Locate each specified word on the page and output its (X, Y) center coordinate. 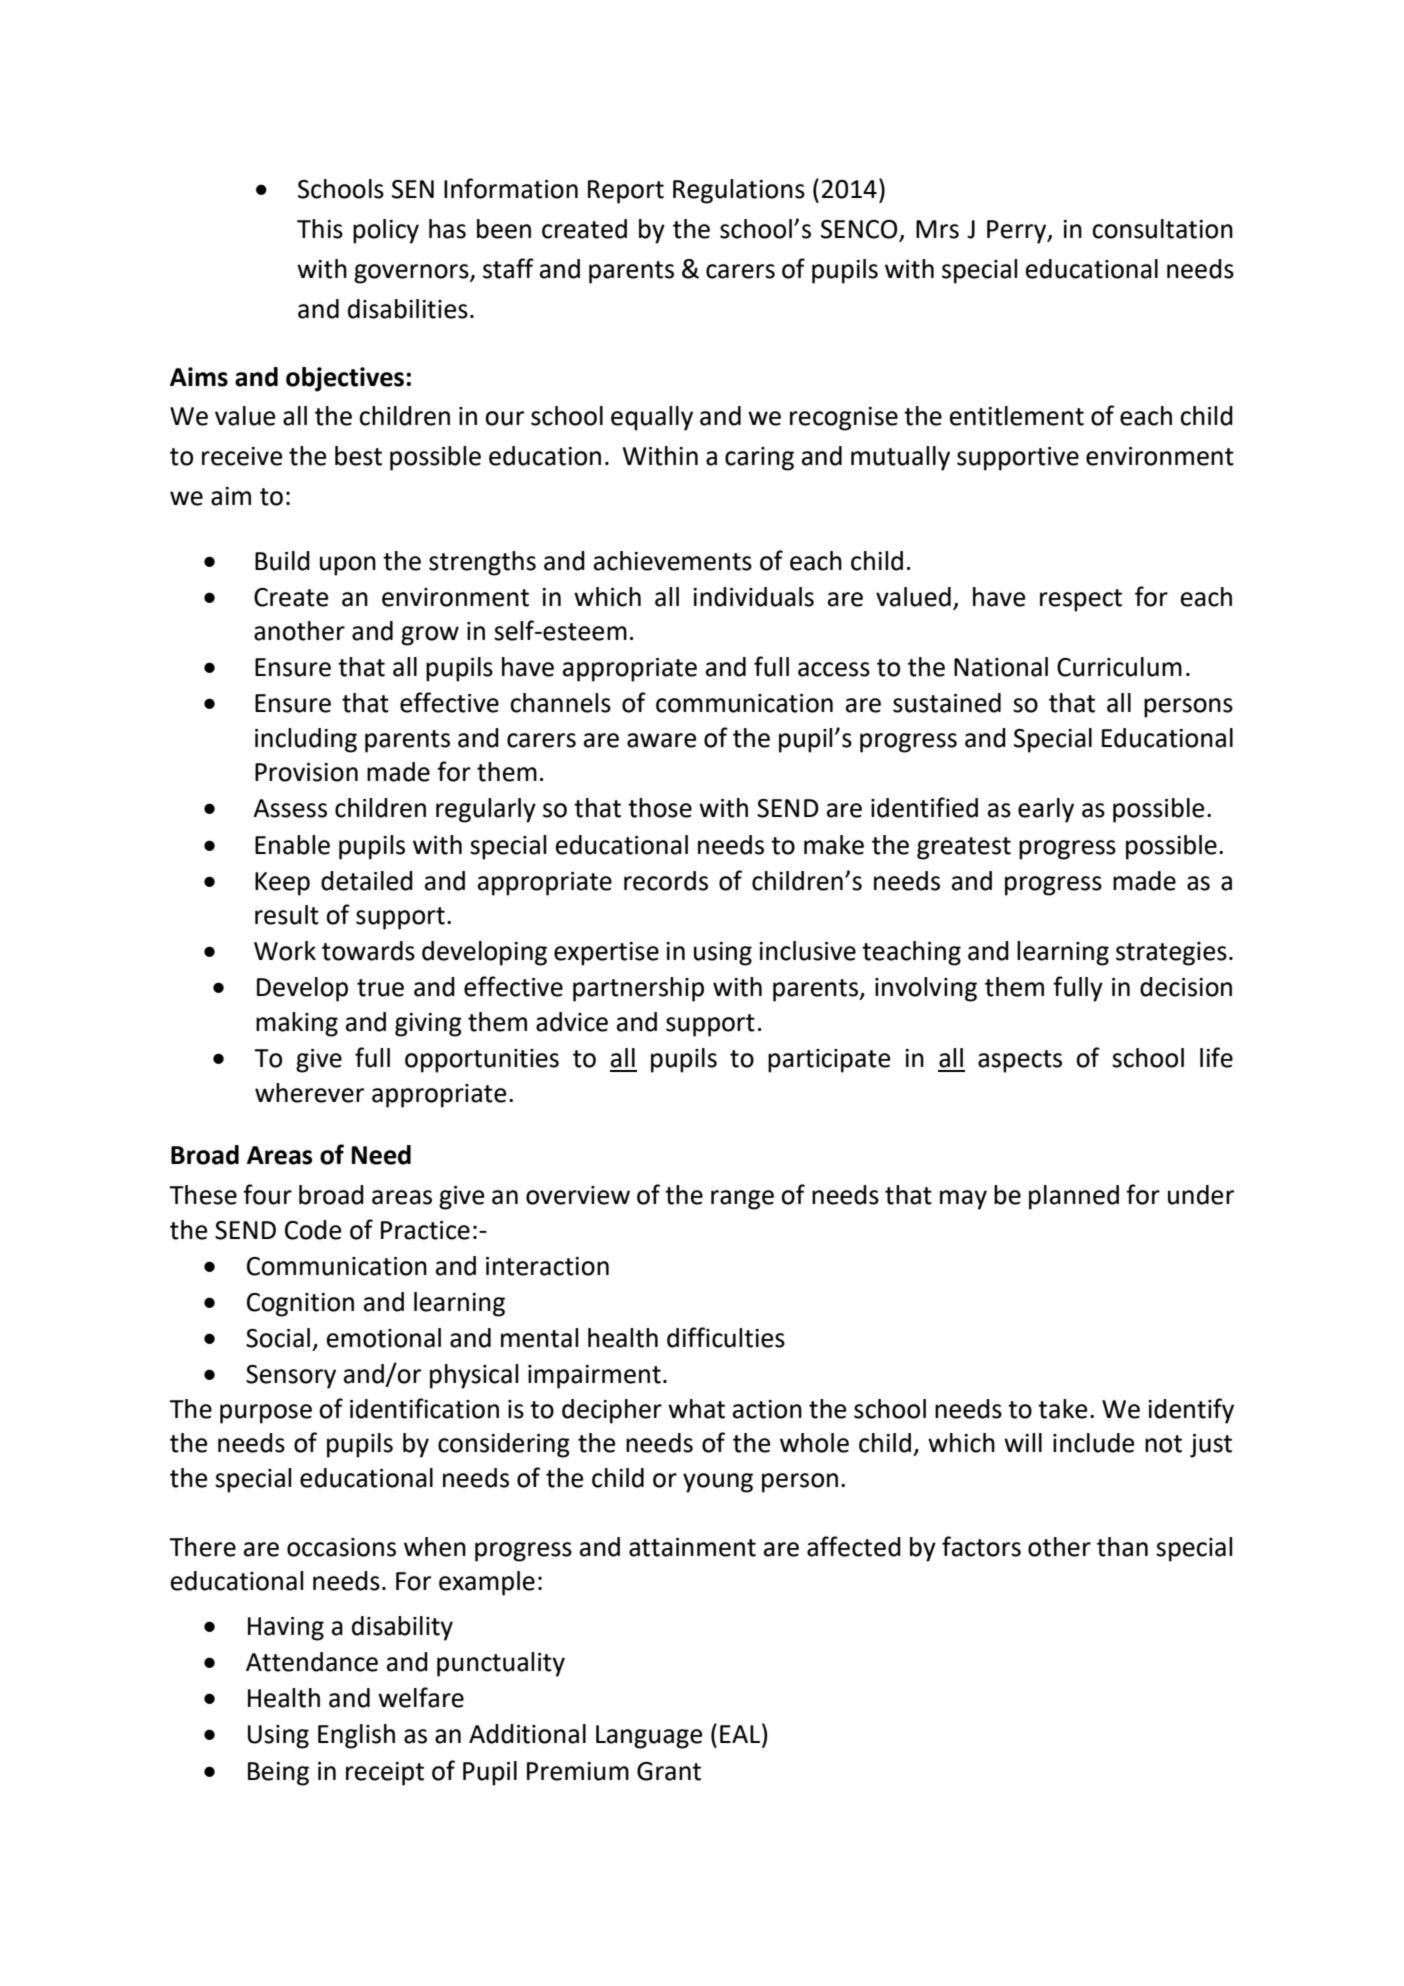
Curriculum (1119, 667)
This (320, 229)
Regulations (739, 191)
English (356, 1736)
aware (661, 740)
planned (1074, 1197)
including (306, 740)
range (742, 1200)
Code (313, 1230)
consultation (1162, 229)
